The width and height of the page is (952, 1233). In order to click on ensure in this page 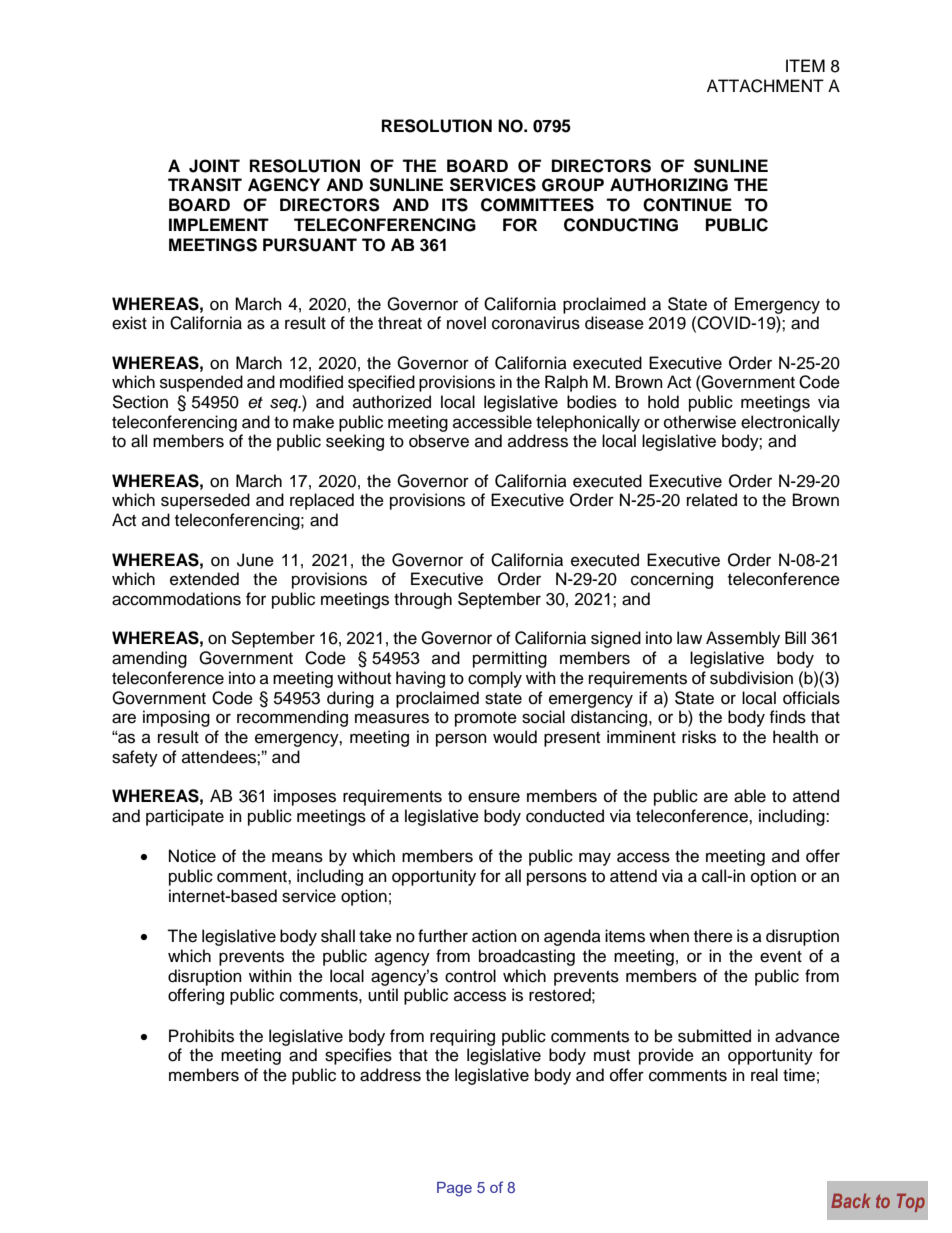, I will do `click(494, 797)`.
